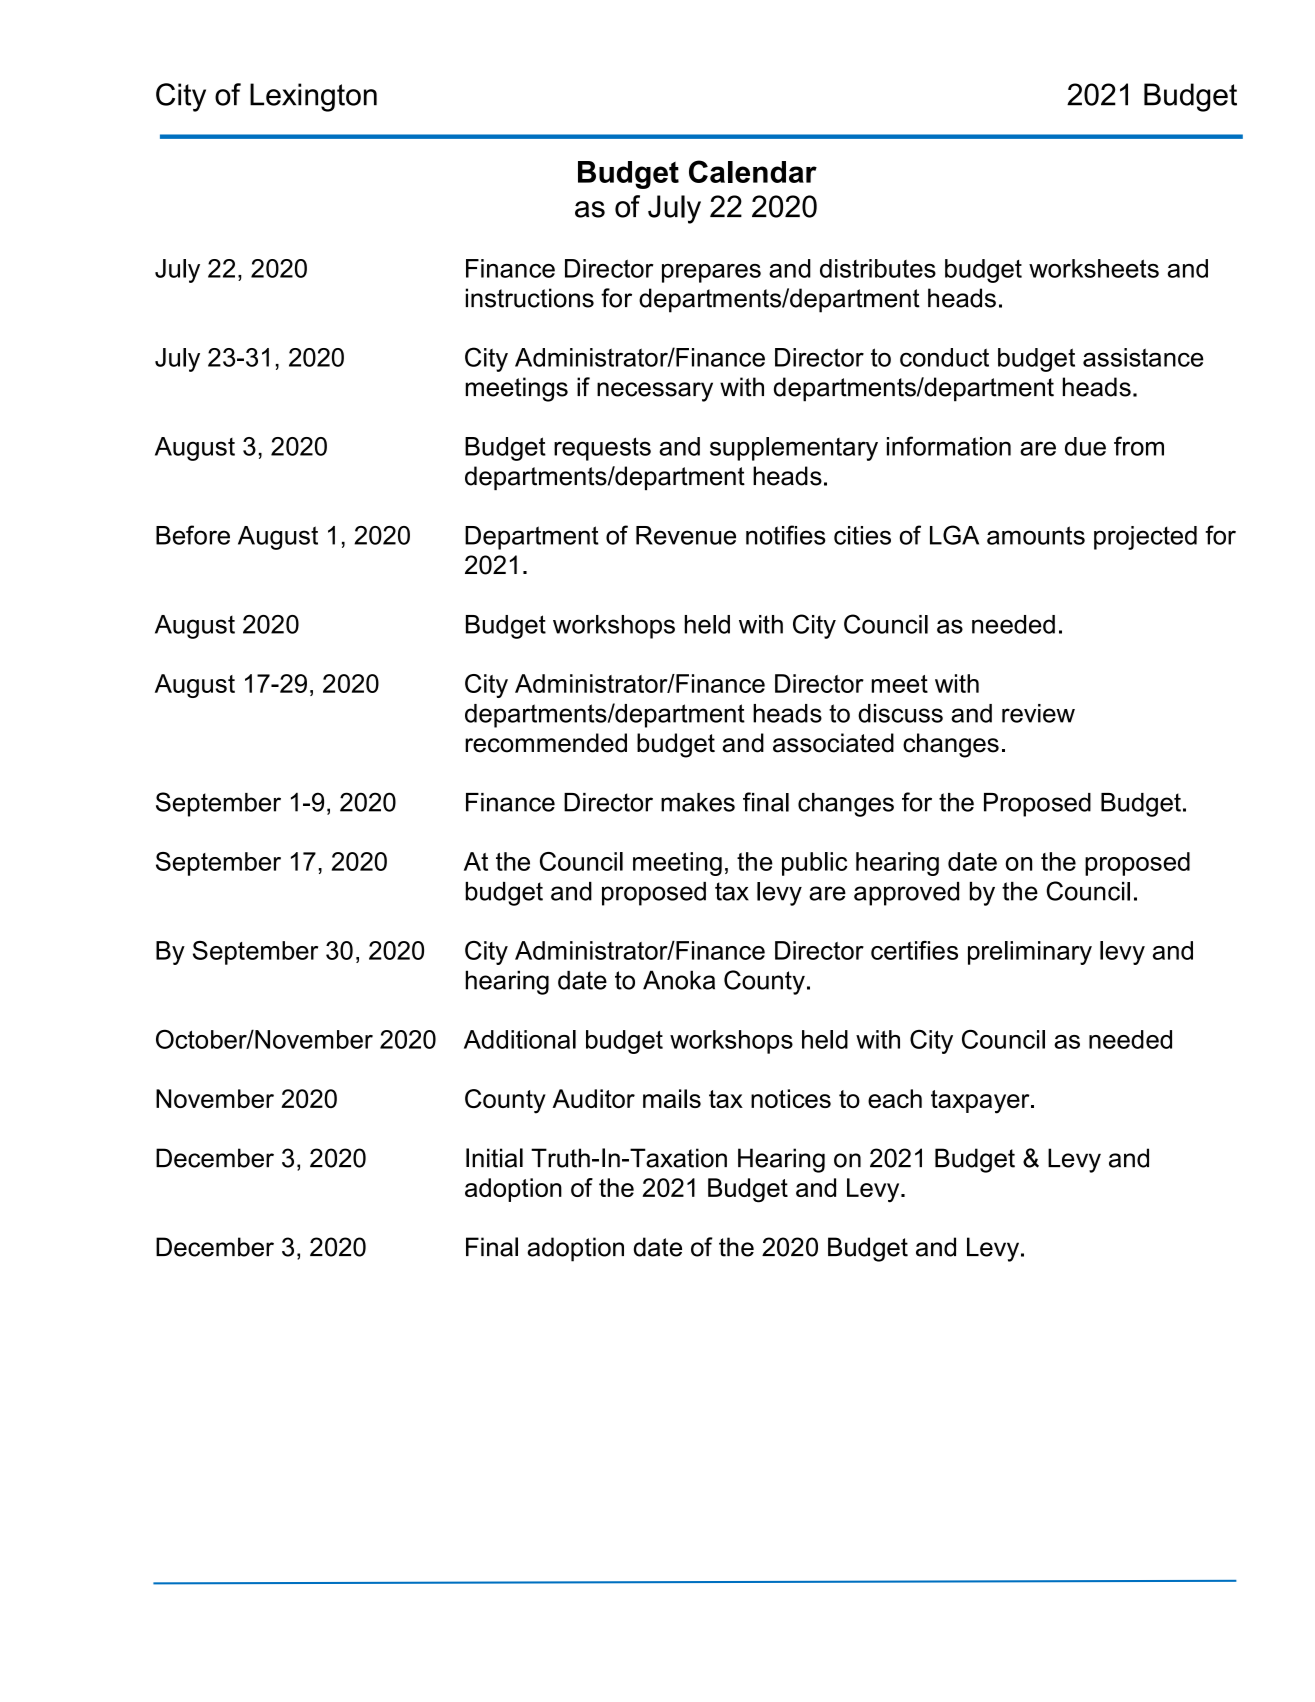 The width and height of the screenshot is (1315, 1702). Describe the element at coordinates (546, 743) in the screenshot. I see `recommended` at that location.
